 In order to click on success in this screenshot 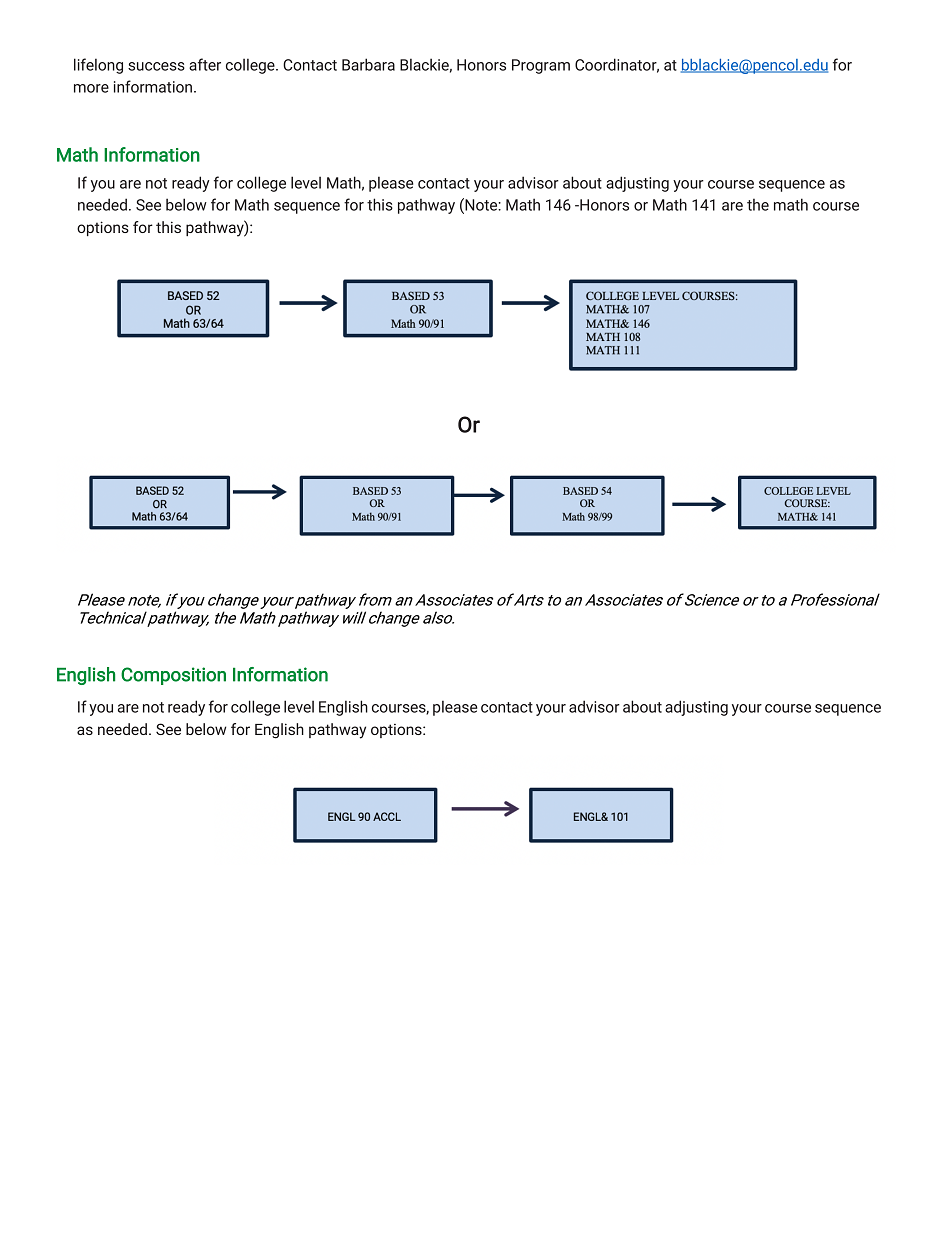, I will do `click(156, 66)`.
